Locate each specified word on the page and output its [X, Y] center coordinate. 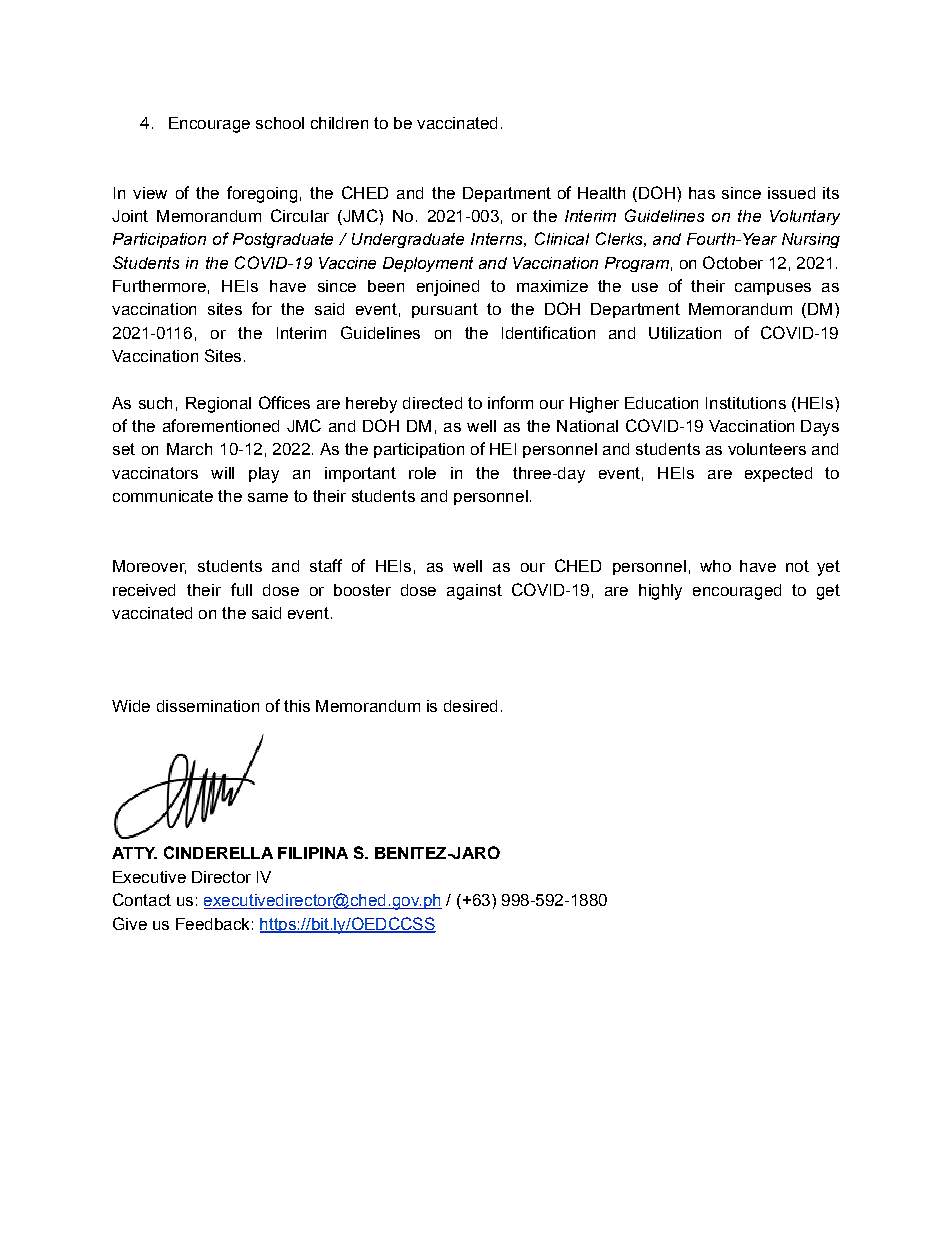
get [828, 592]
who [715, 566]
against [474, 592]
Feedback [212, 924]
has [702, 193]
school [280, 123]
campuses [773, 289]
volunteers [767, 449]
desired [470, 706]
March [189, 449]
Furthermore [159, 286]
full [241, 589]
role [422, 473]
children [339, 123]
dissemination [208, 706]
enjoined [448, 288]
